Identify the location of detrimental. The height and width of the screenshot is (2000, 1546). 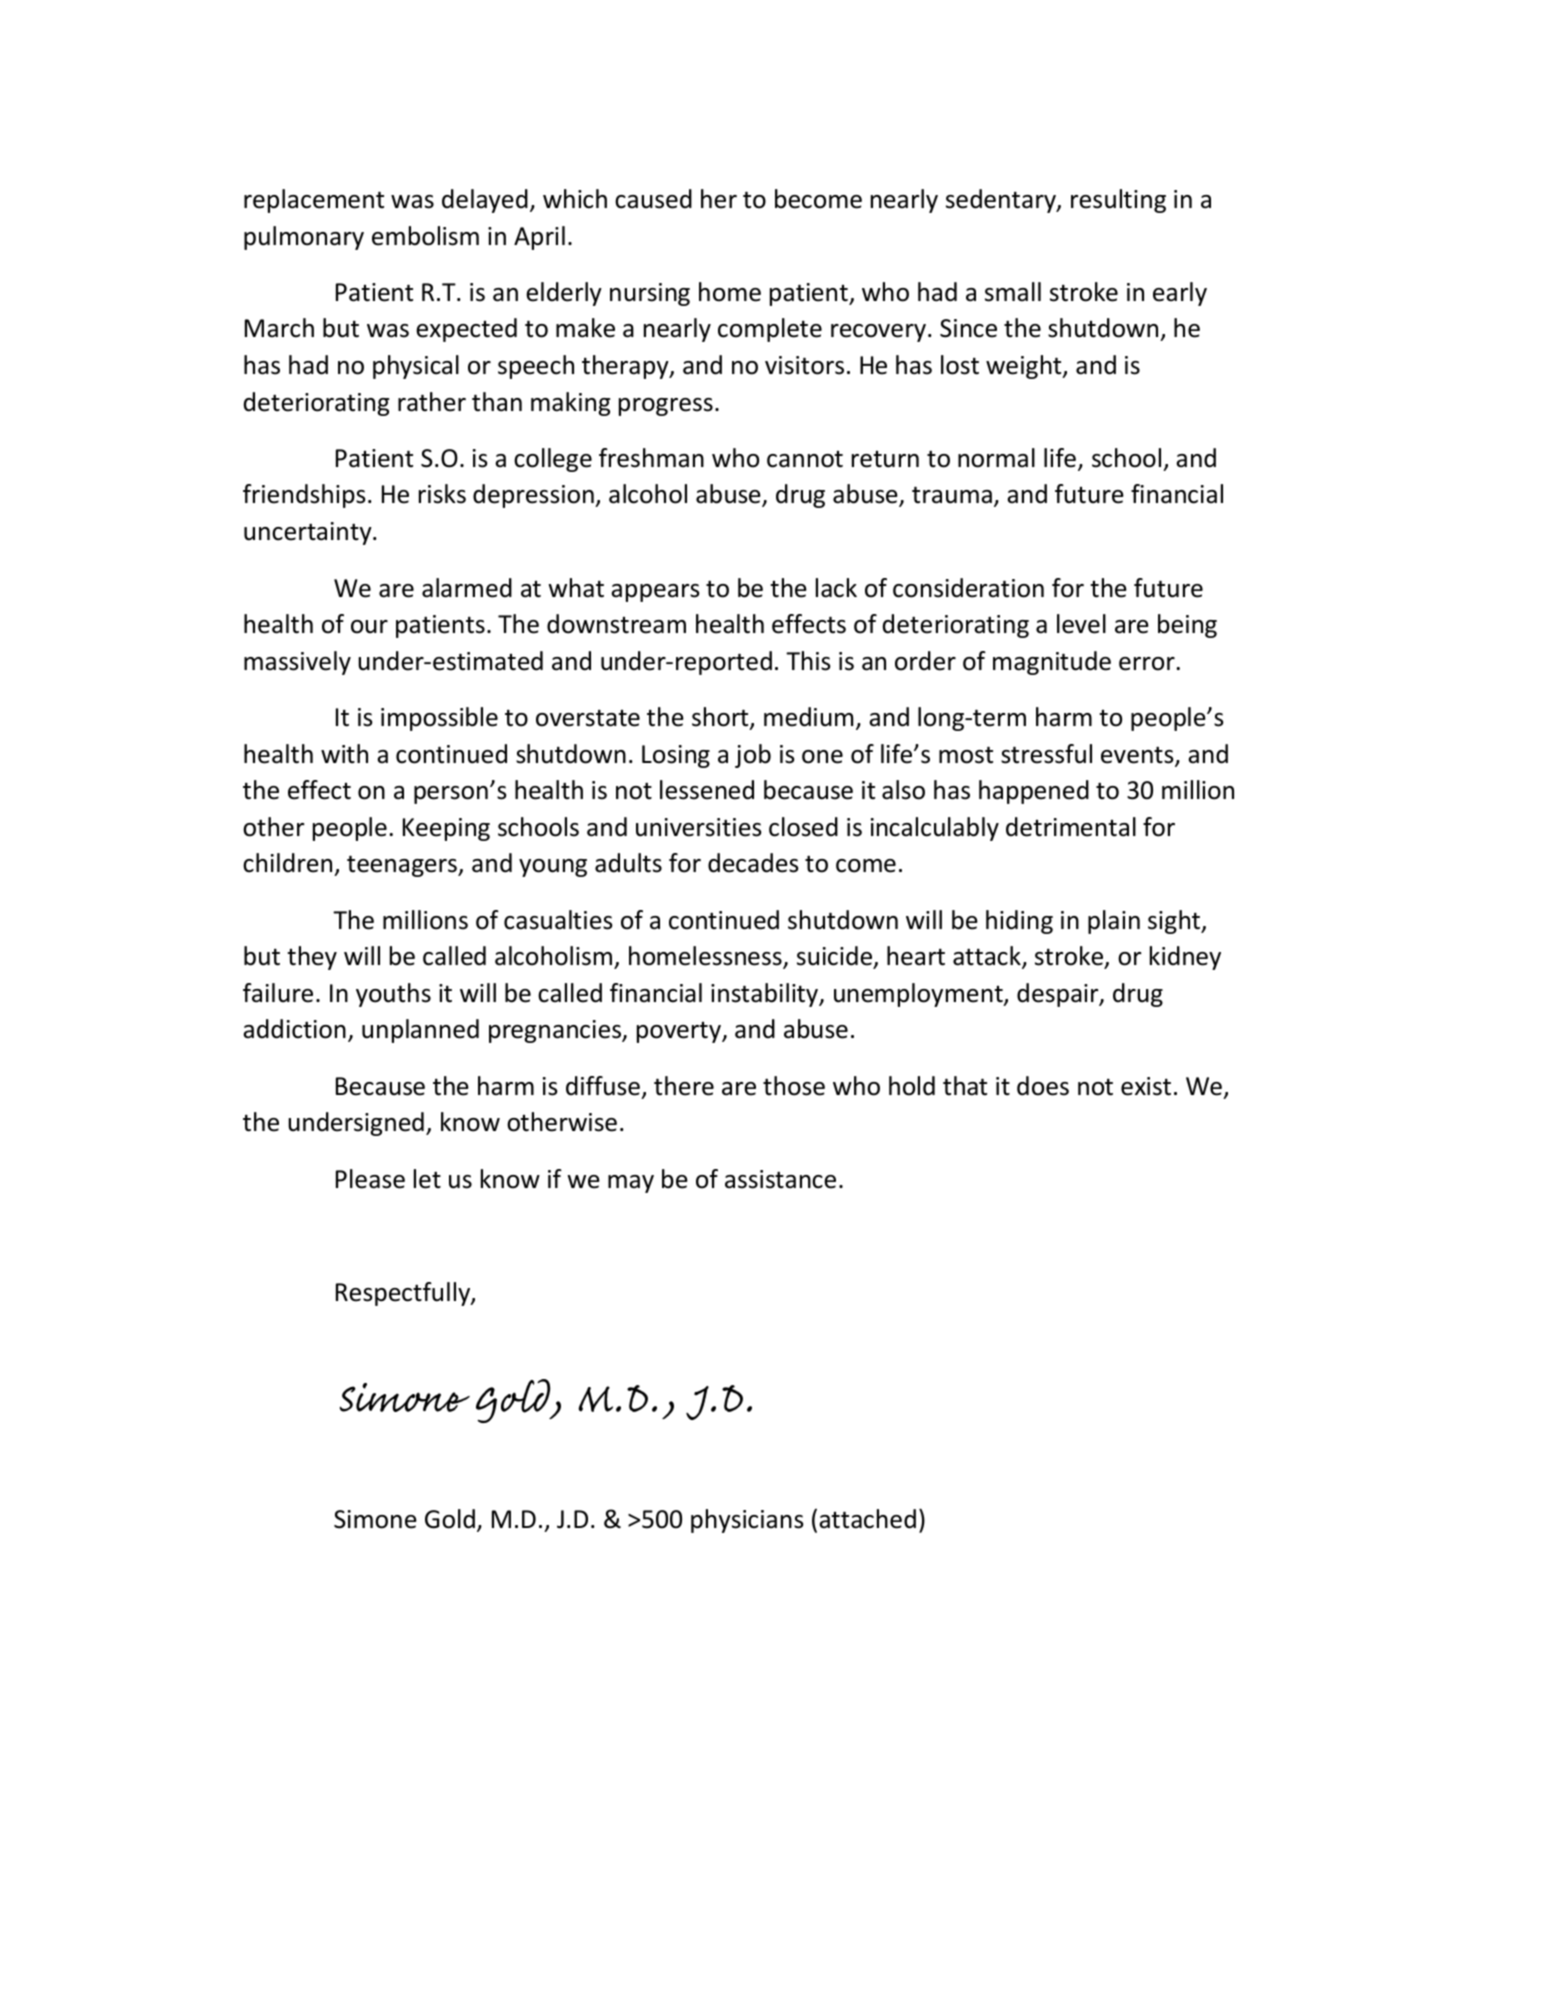
(1071, 827).
